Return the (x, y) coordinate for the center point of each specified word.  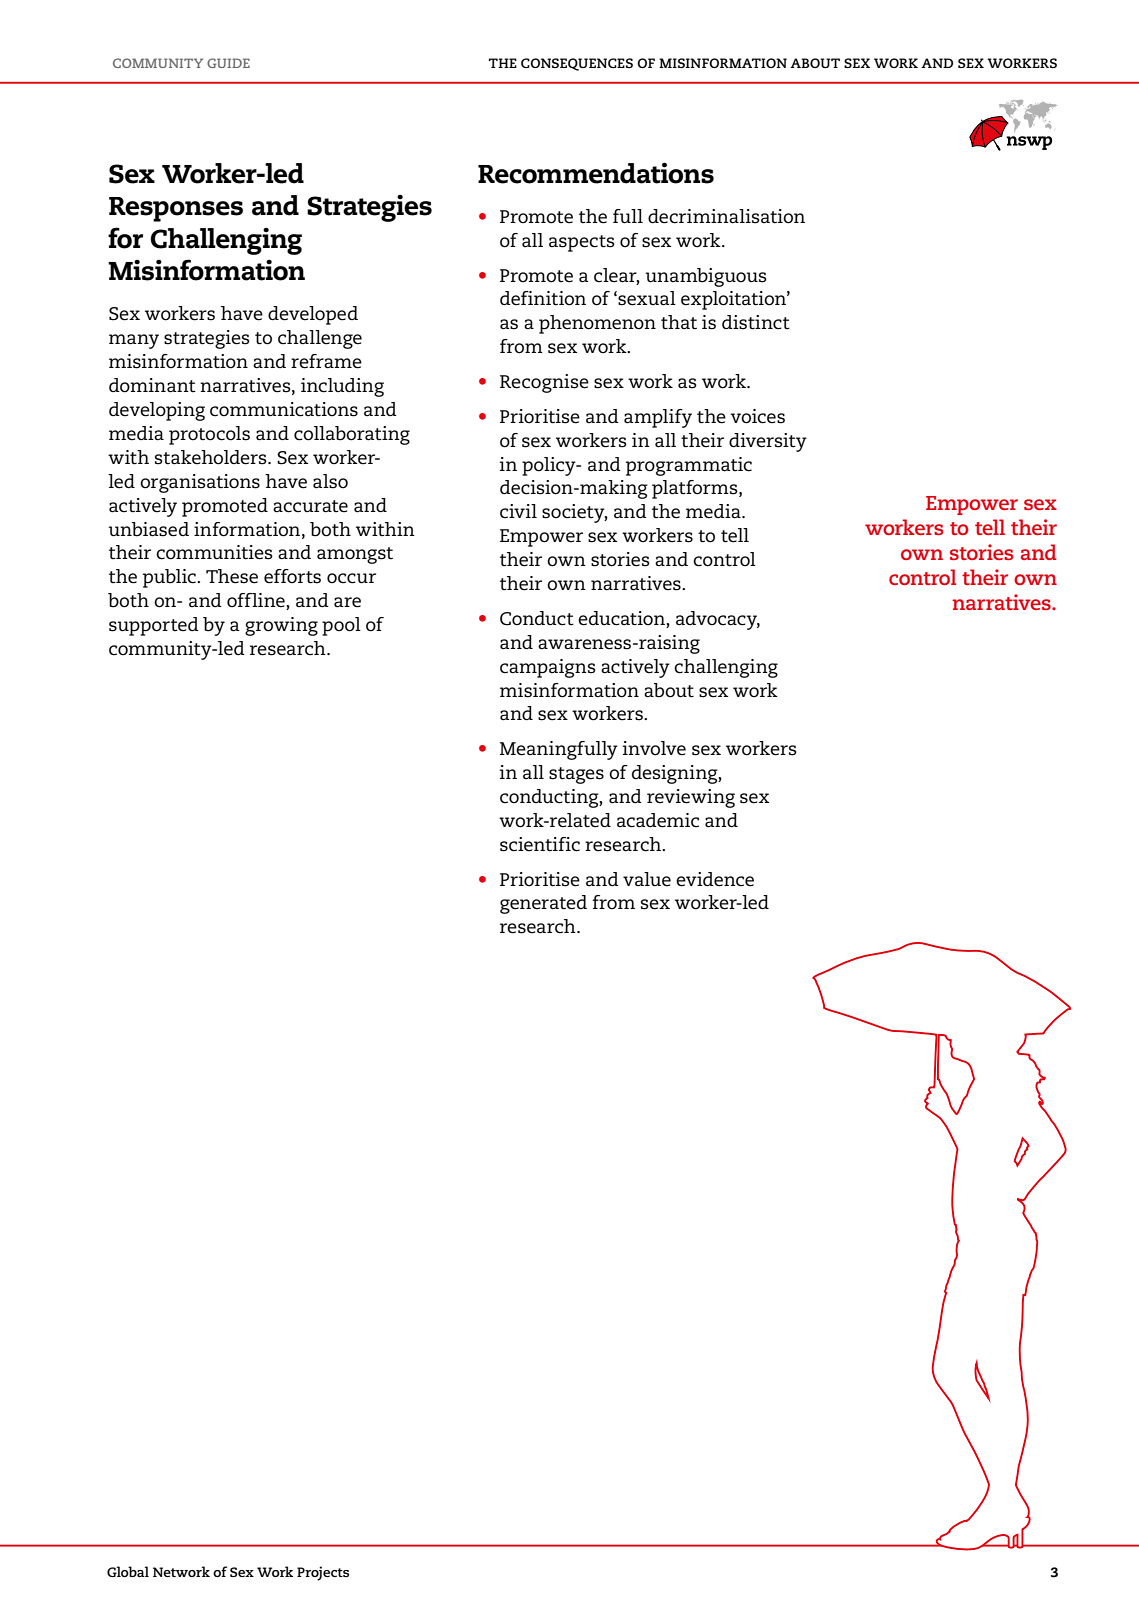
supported (154, 626)
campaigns (548, 668)
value (647, 879)
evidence (715, 879)
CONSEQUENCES (577, 64)
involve (654, 748)
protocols (209, 435)
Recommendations (596, 173)
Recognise (544, 383)
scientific (540, 844)
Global (128, 1571)
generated (543, 904)
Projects (323, 1573)
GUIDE (228, 63)
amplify (658, 418)
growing (281, 626)
